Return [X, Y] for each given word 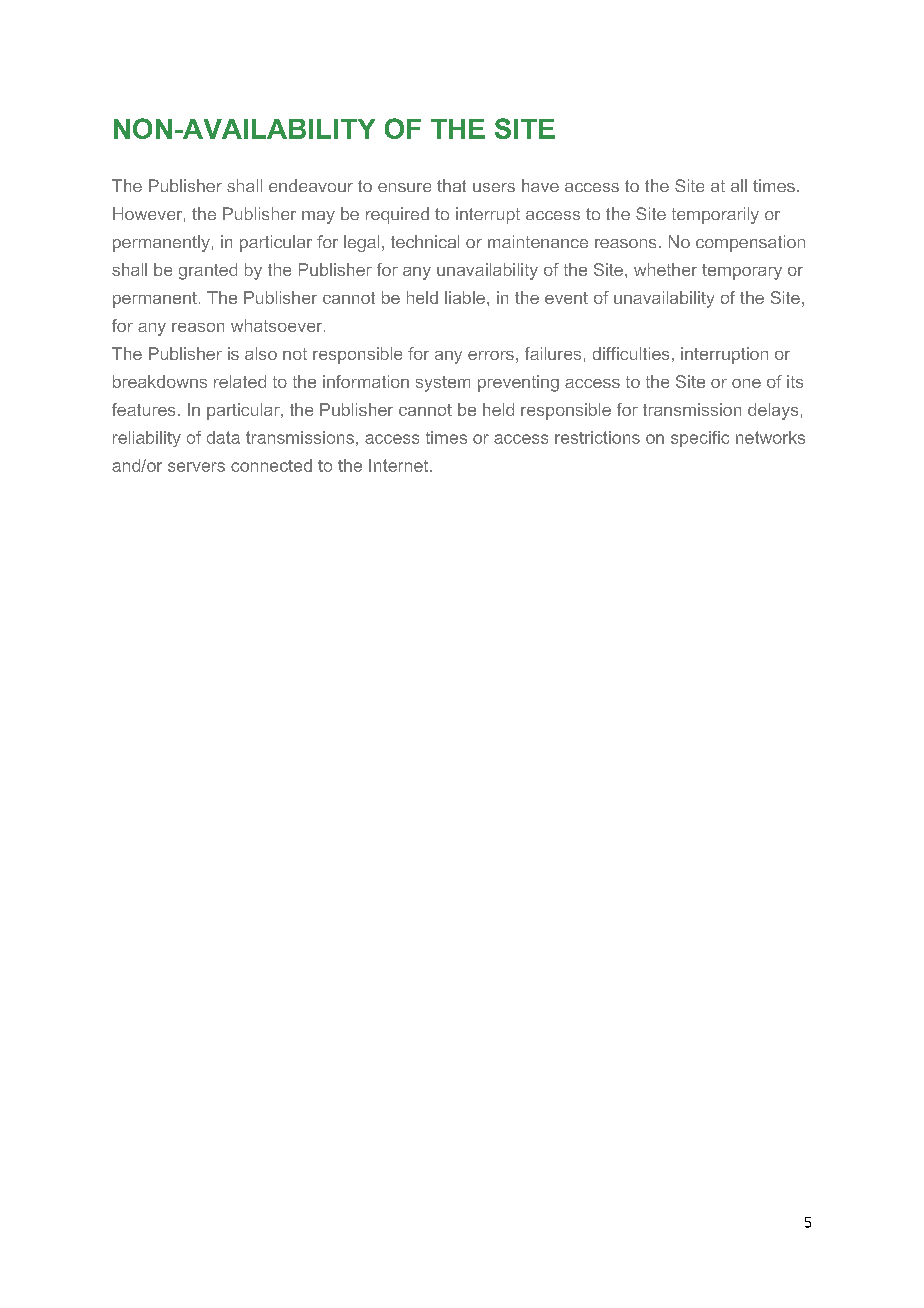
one [746, 383]
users [494, 187]
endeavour [311, 185]
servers [196, 467]
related [240, 381]
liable [465, 297]
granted [208, 271]
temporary [742, 272]
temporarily [715, 215]
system [443, 384]
